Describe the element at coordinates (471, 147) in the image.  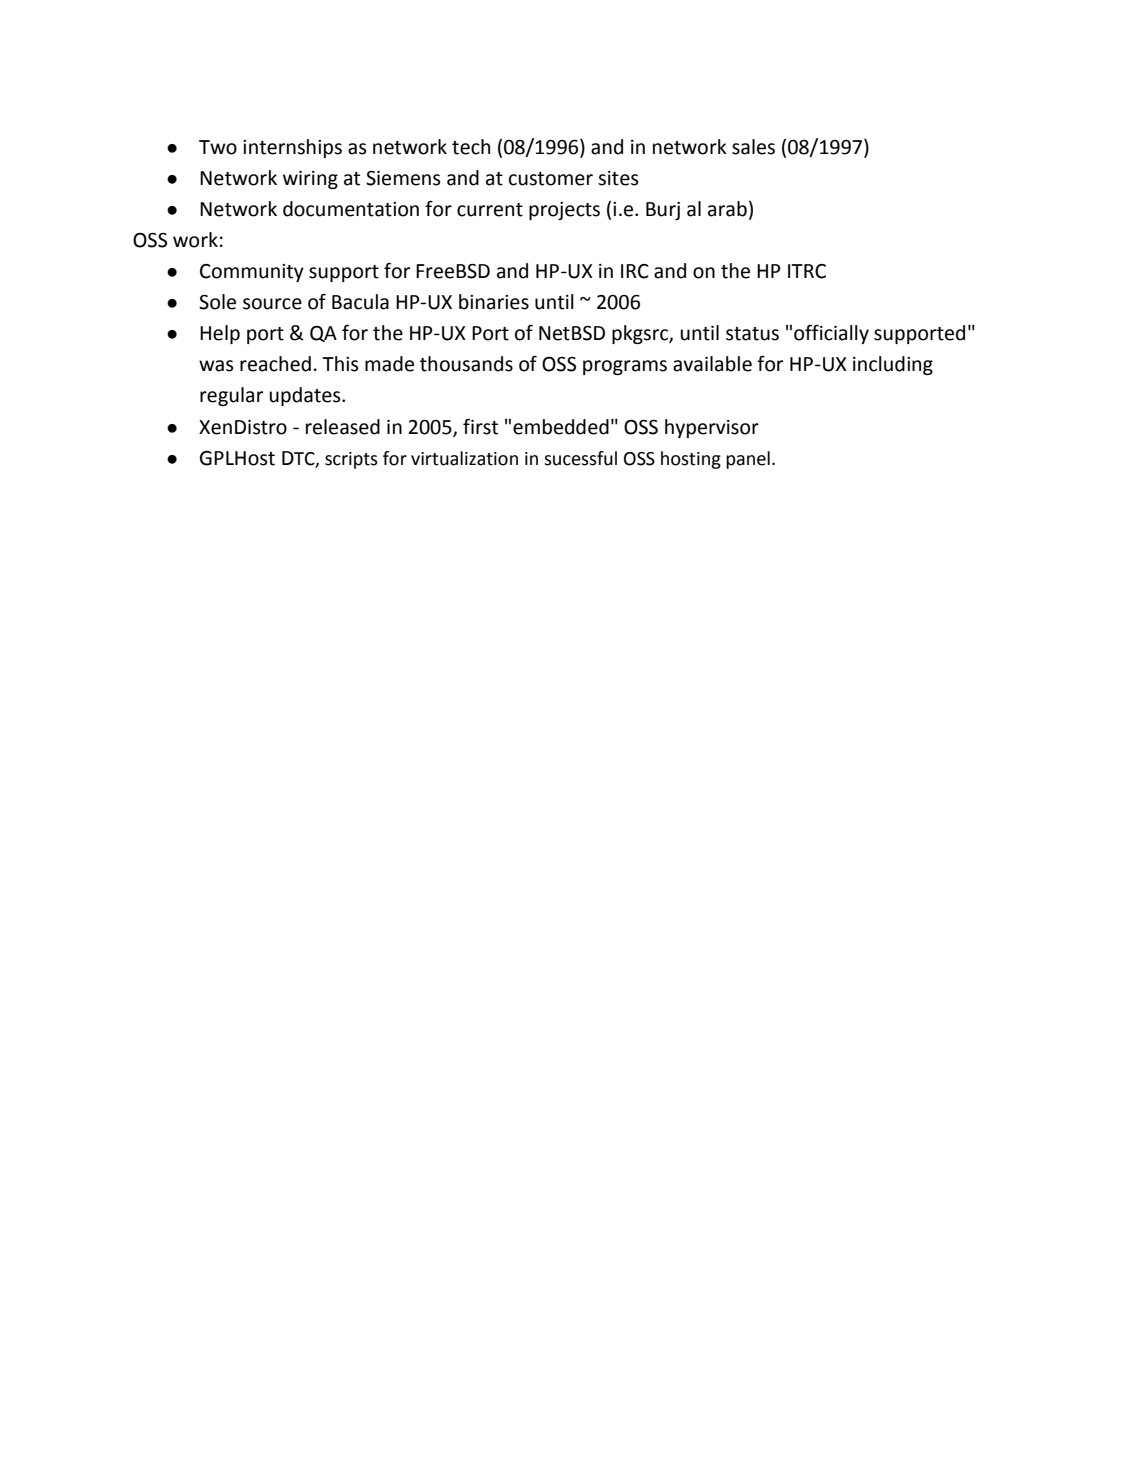
I see `tech` at that location.
